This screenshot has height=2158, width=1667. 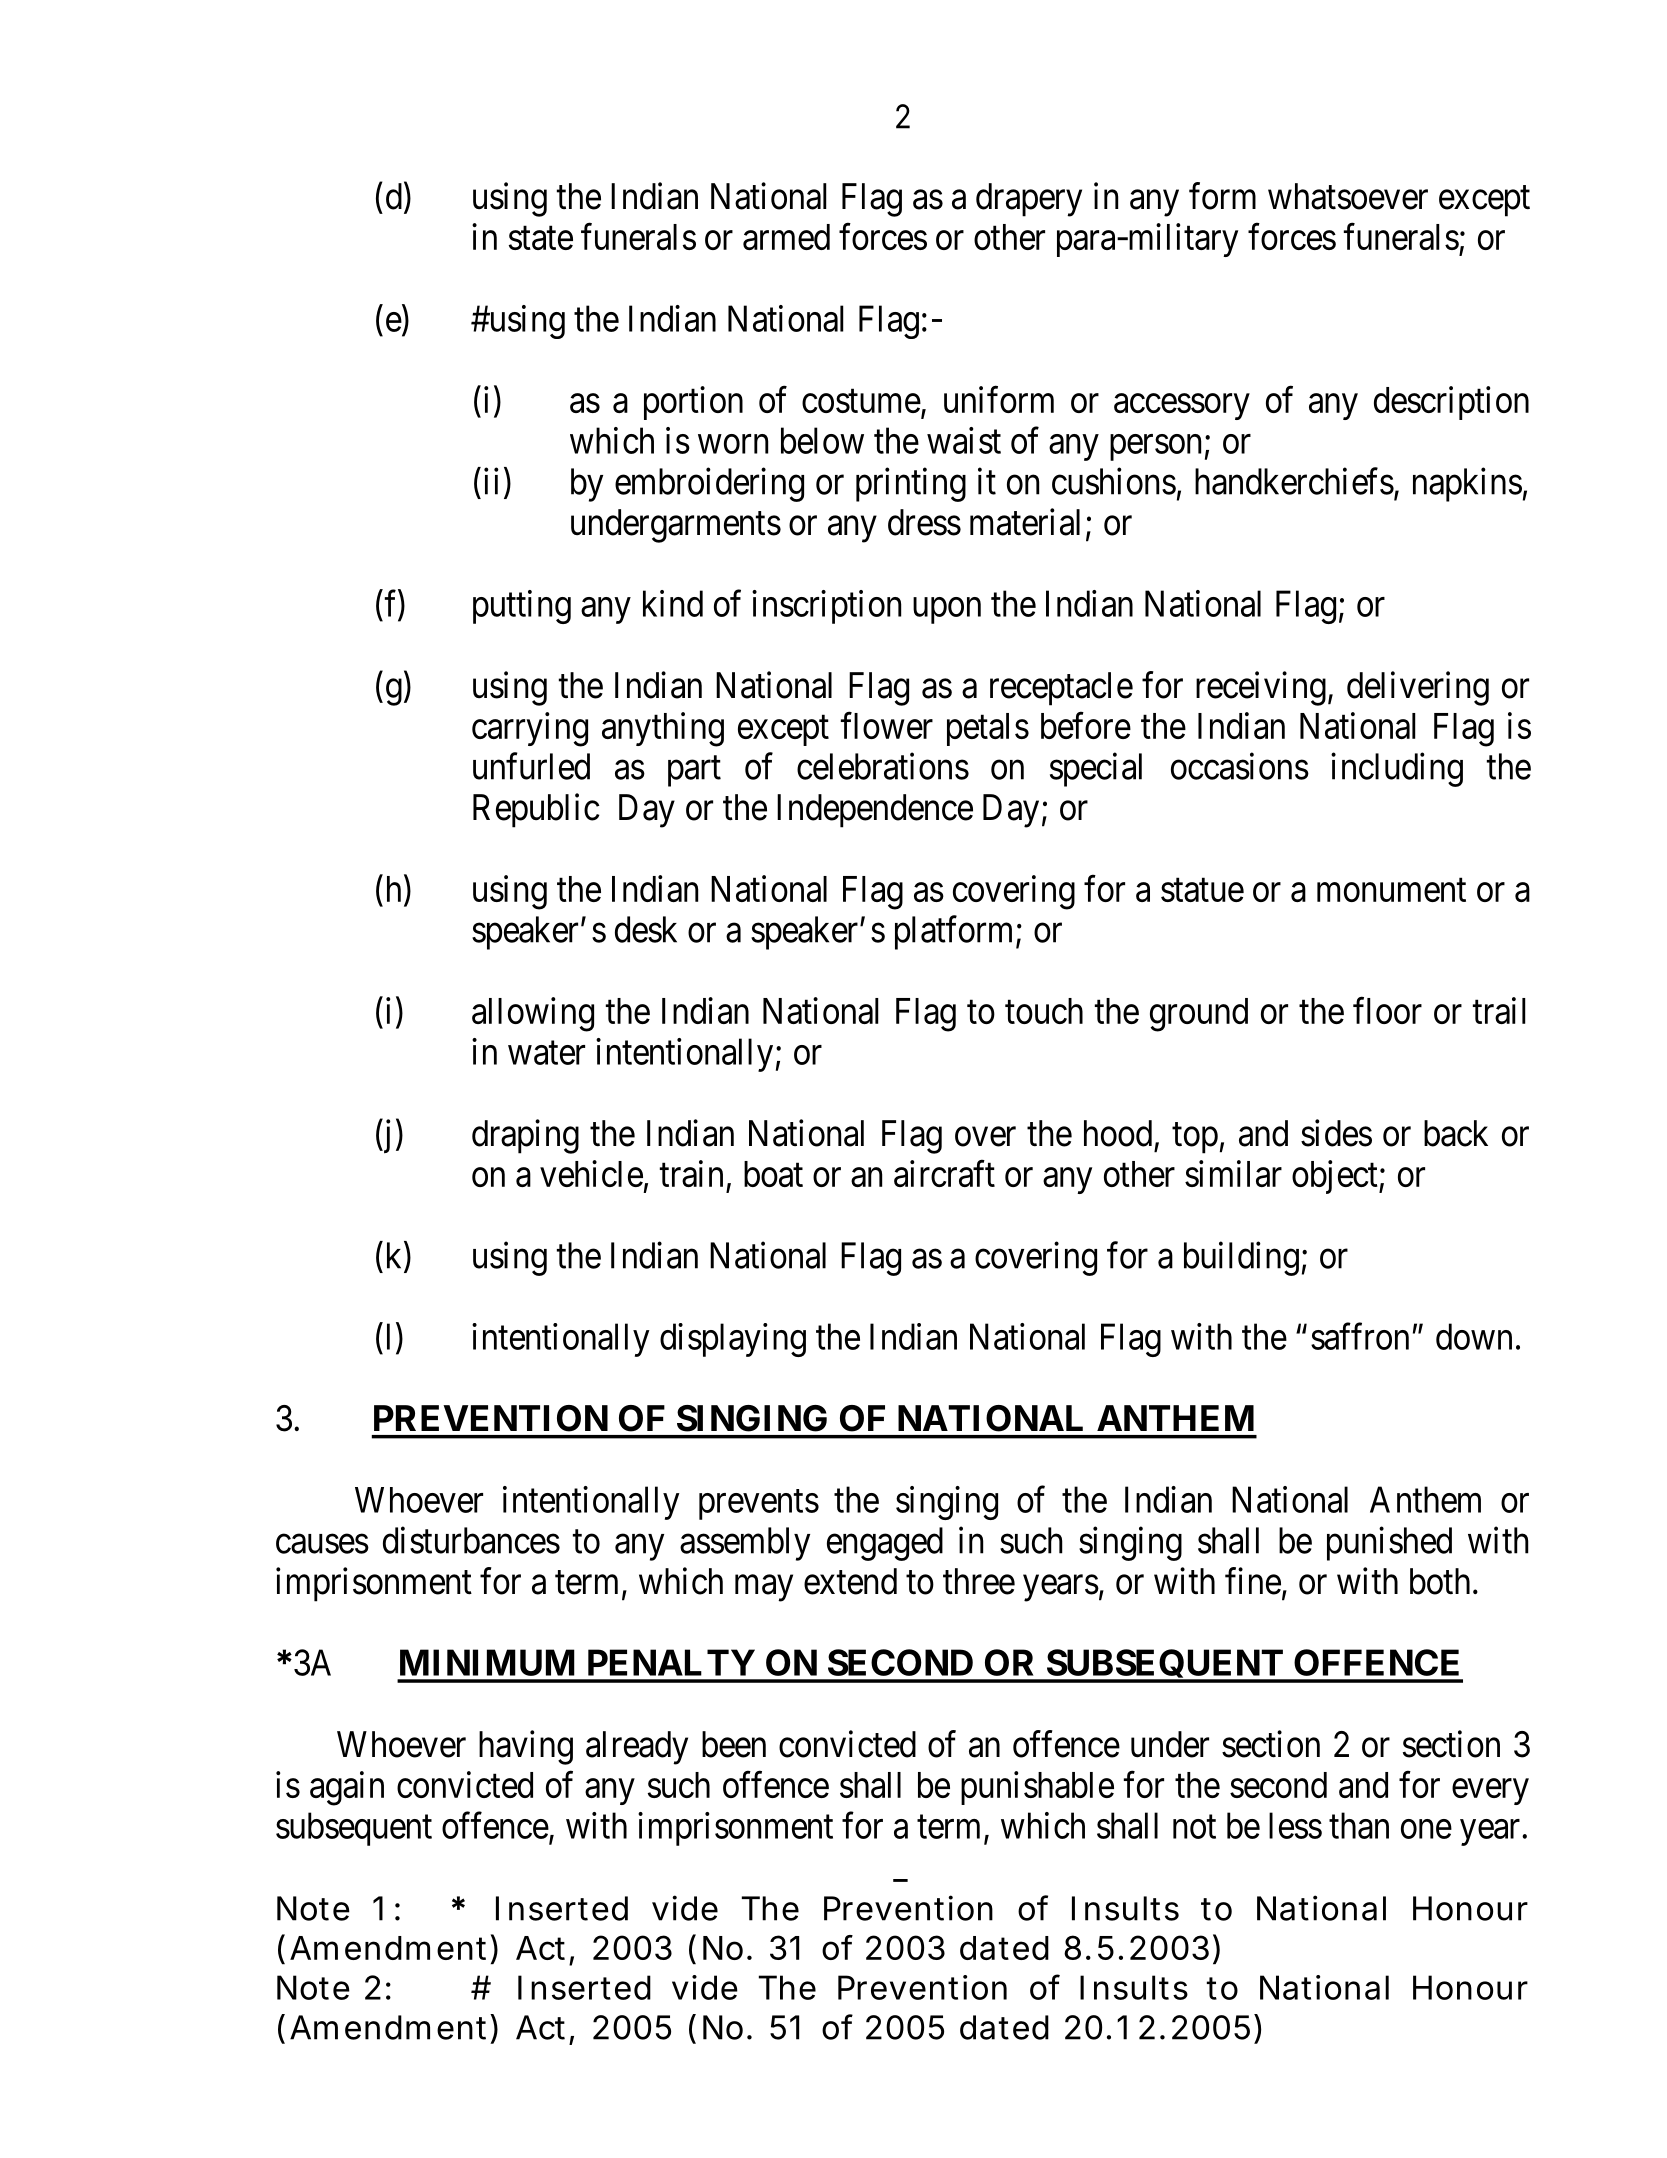 I want to click on drapery, so click(x=1029, y=200).
